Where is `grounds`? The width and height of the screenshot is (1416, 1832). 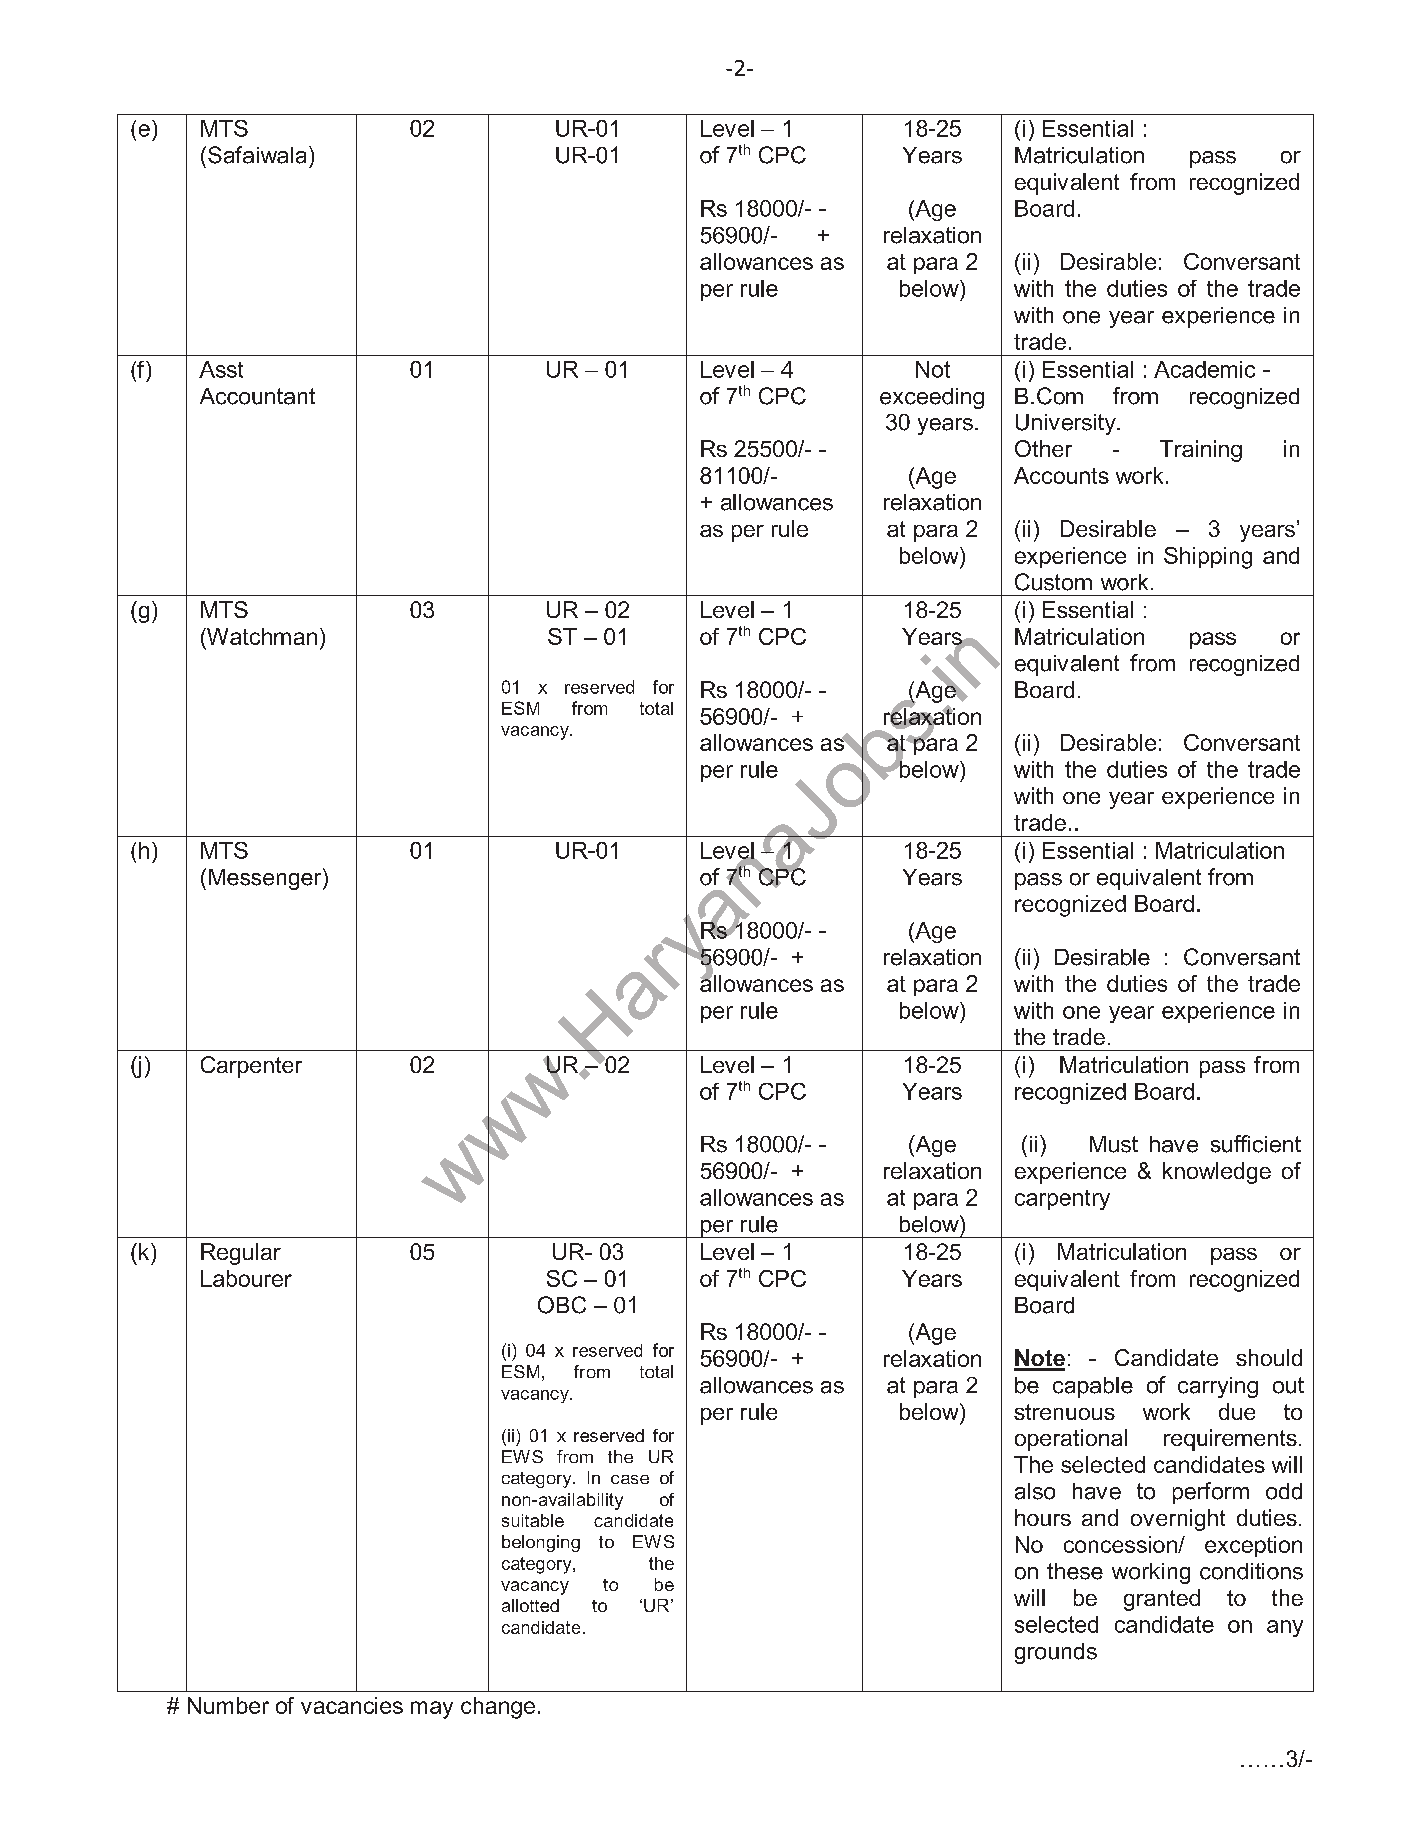 grounds is located at coordinates (1056, 1653).
